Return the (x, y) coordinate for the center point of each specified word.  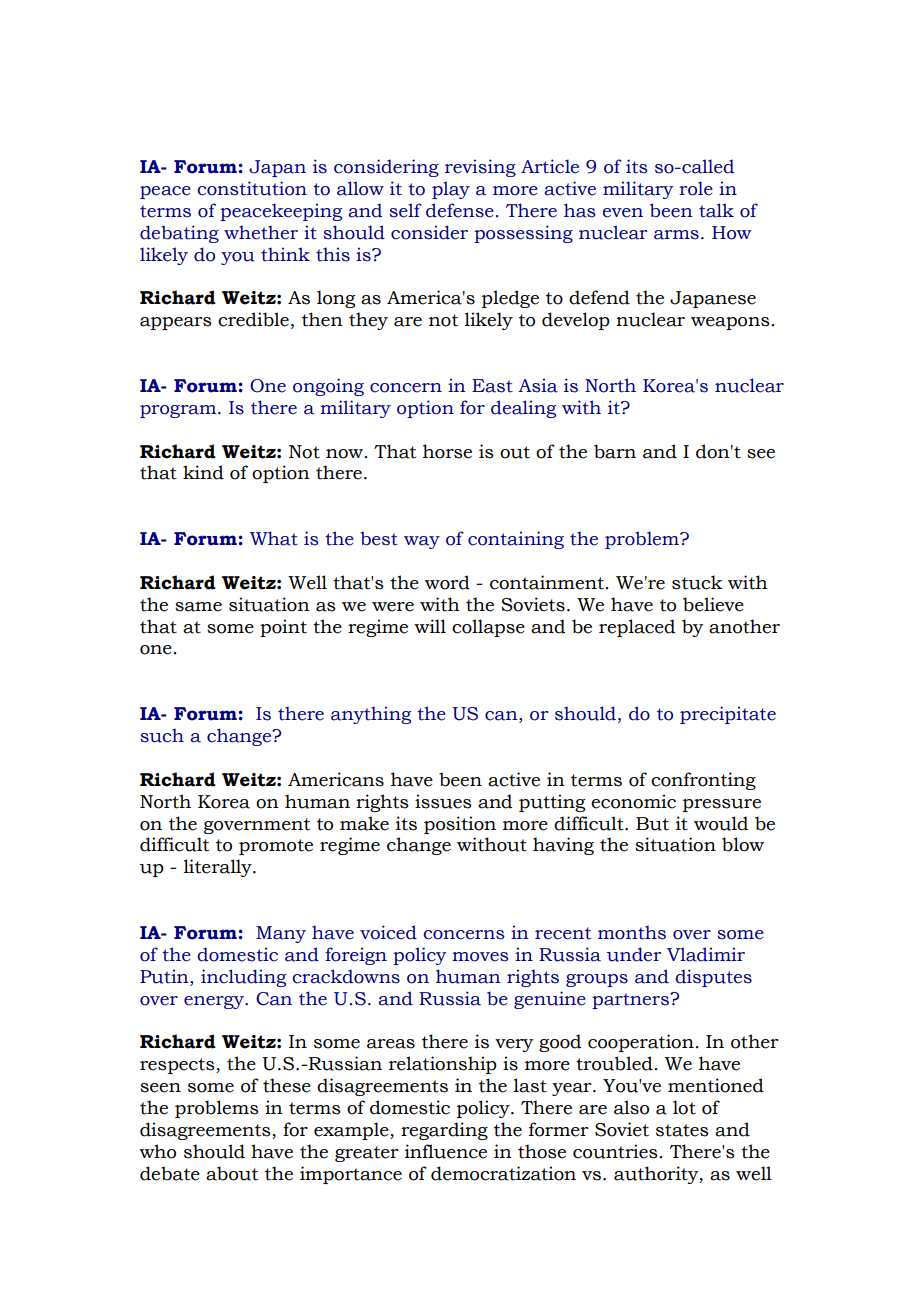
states (682, 1130)
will (430, 626)
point (283, 628)
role (696, 188)
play (451, 190)
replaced (637, 628)
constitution (252, 188)
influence (446, 1151)
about (232, 1173)
